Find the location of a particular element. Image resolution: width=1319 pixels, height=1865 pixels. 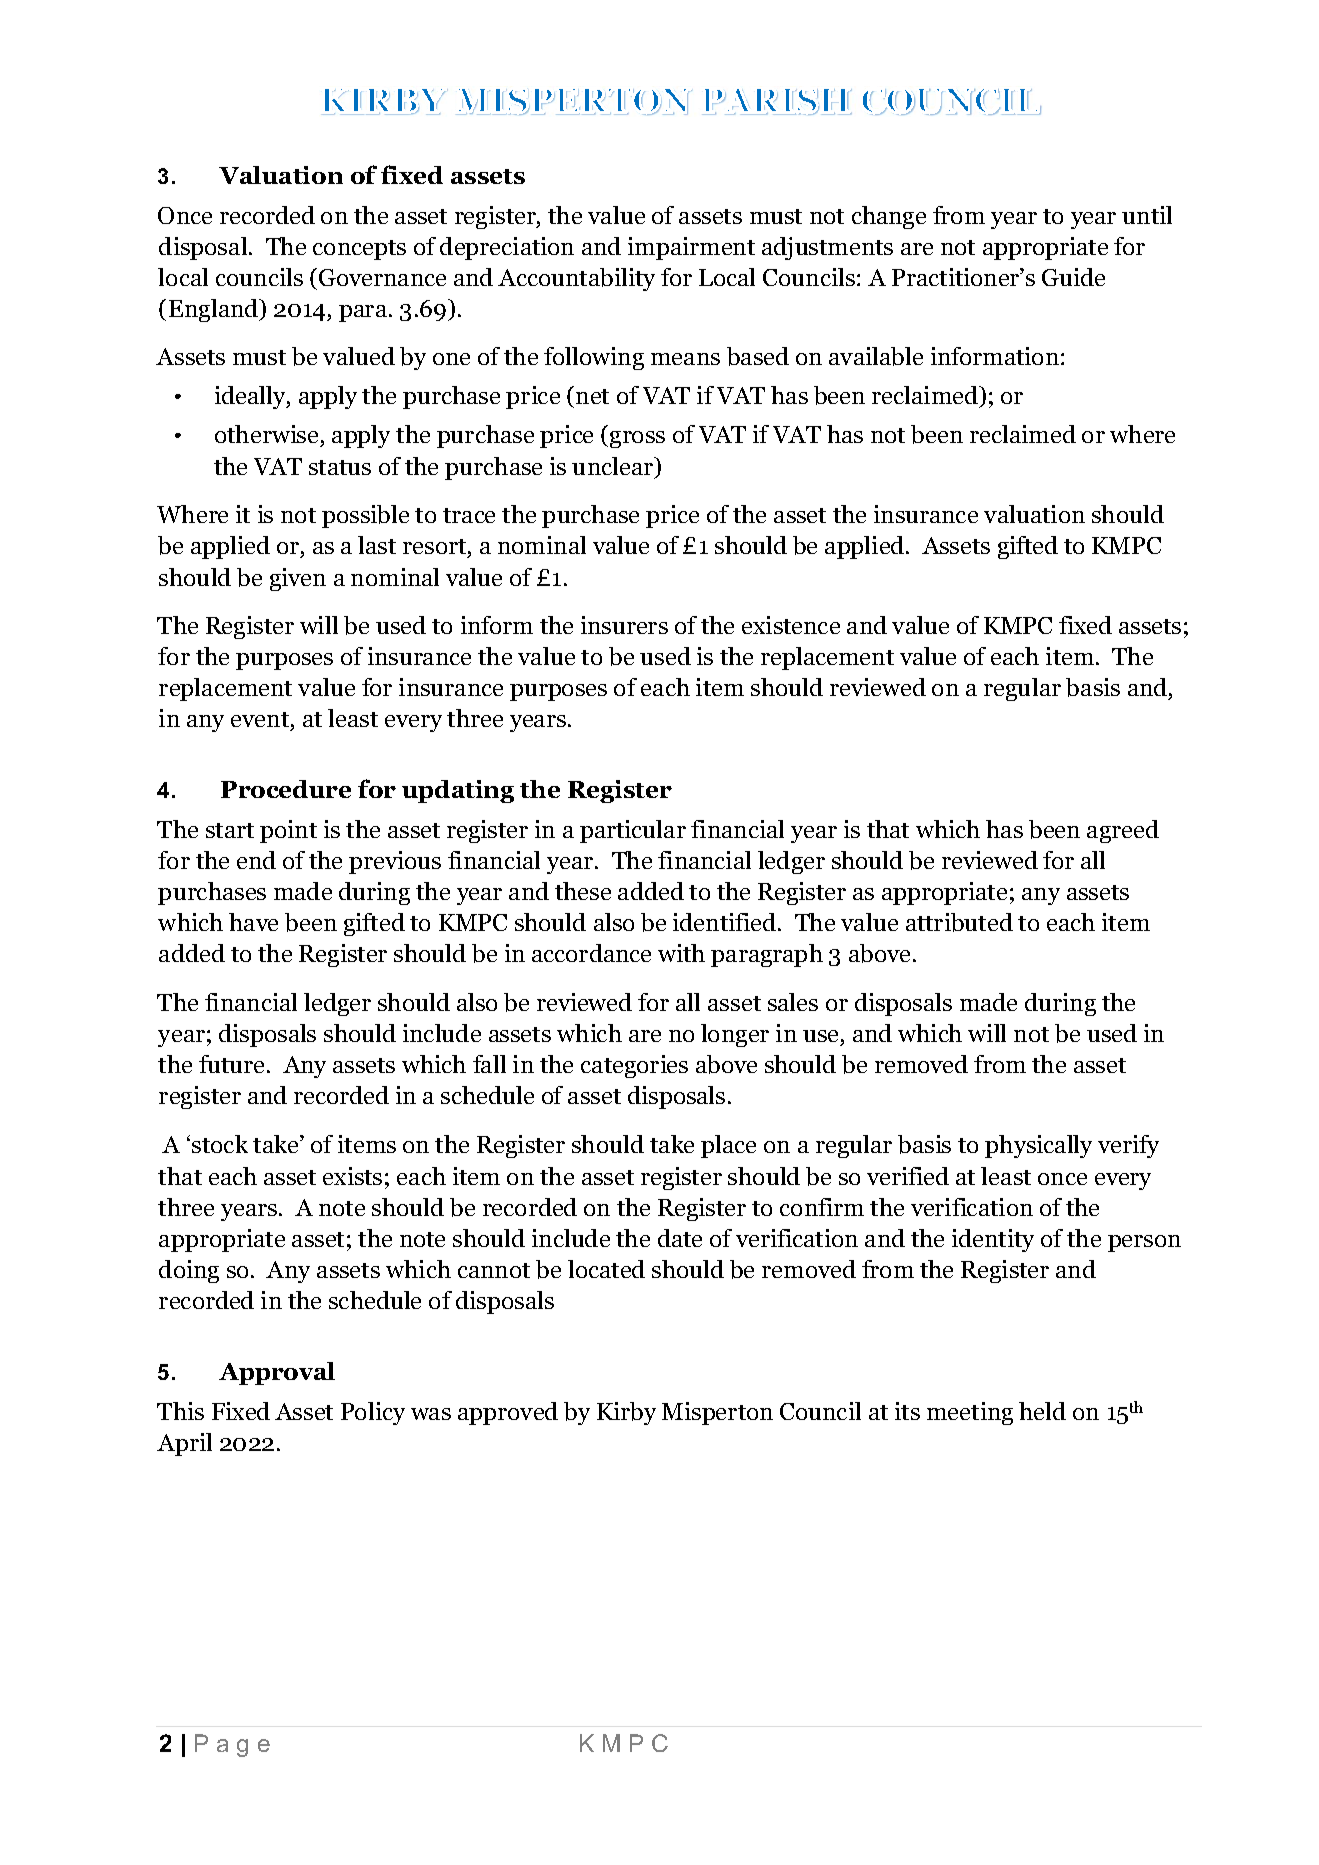

stock is located at coordinates (220, 1144).
